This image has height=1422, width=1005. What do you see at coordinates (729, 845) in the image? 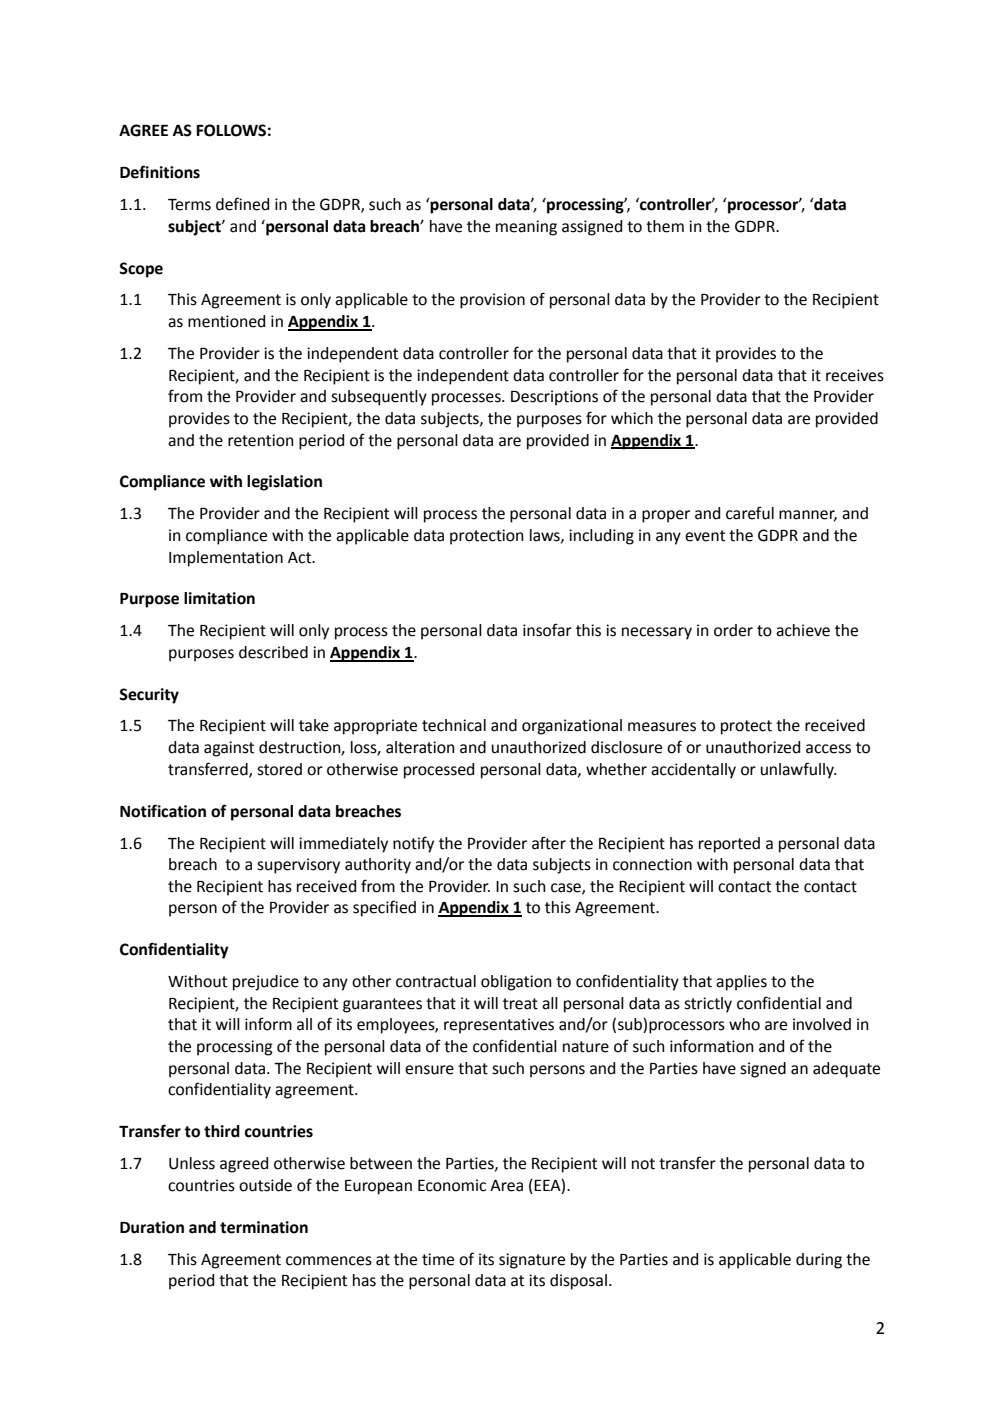
I see `reported` at bounding box center [729, 845].
